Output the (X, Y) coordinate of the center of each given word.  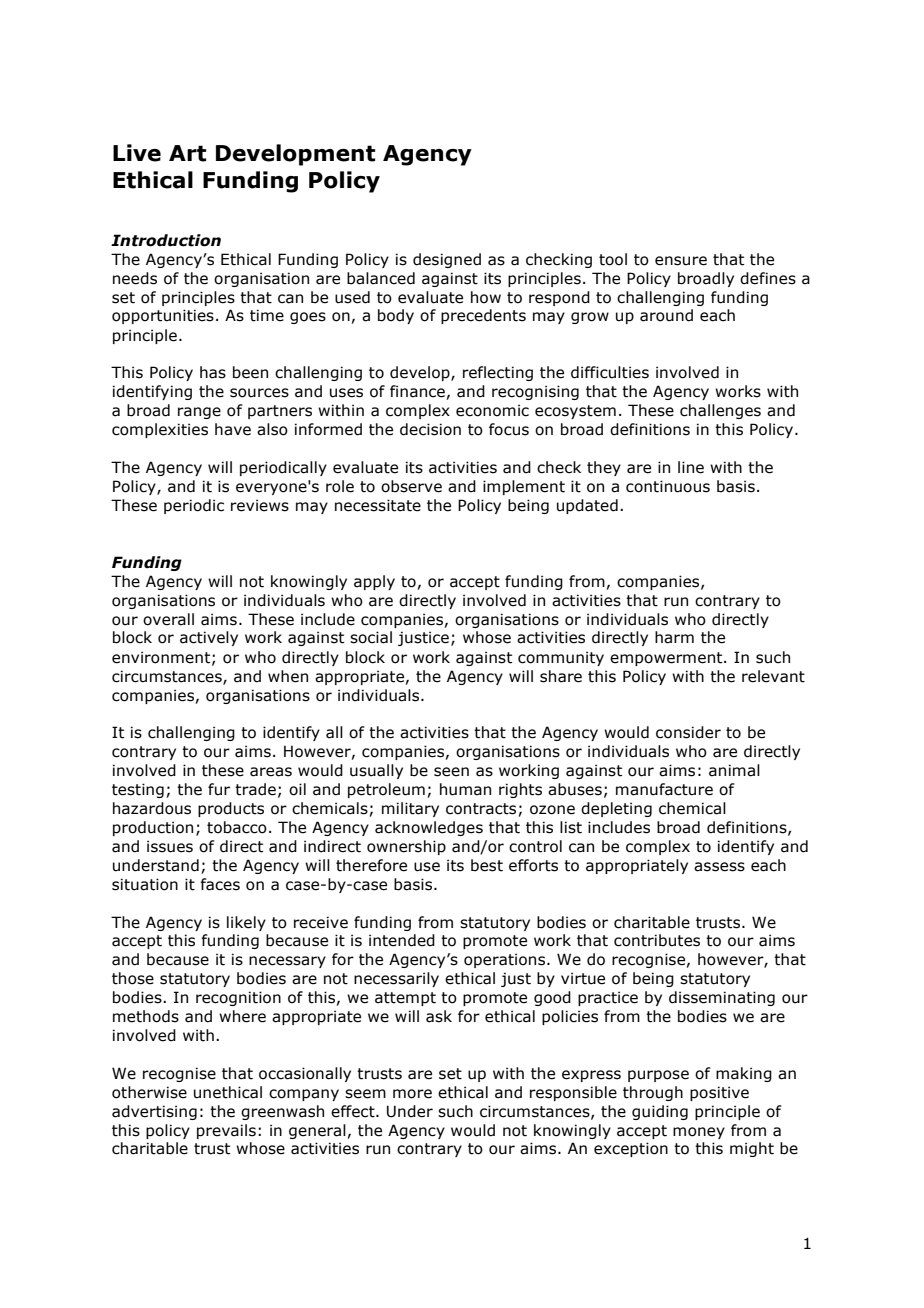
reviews (260, 505)
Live (137, 153)
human (465, 789)
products (231, 809)
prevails (226, 1131)
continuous (668, 486)
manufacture (664, 789)
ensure (681, 261)
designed (447, 260)
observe (411, 486)
